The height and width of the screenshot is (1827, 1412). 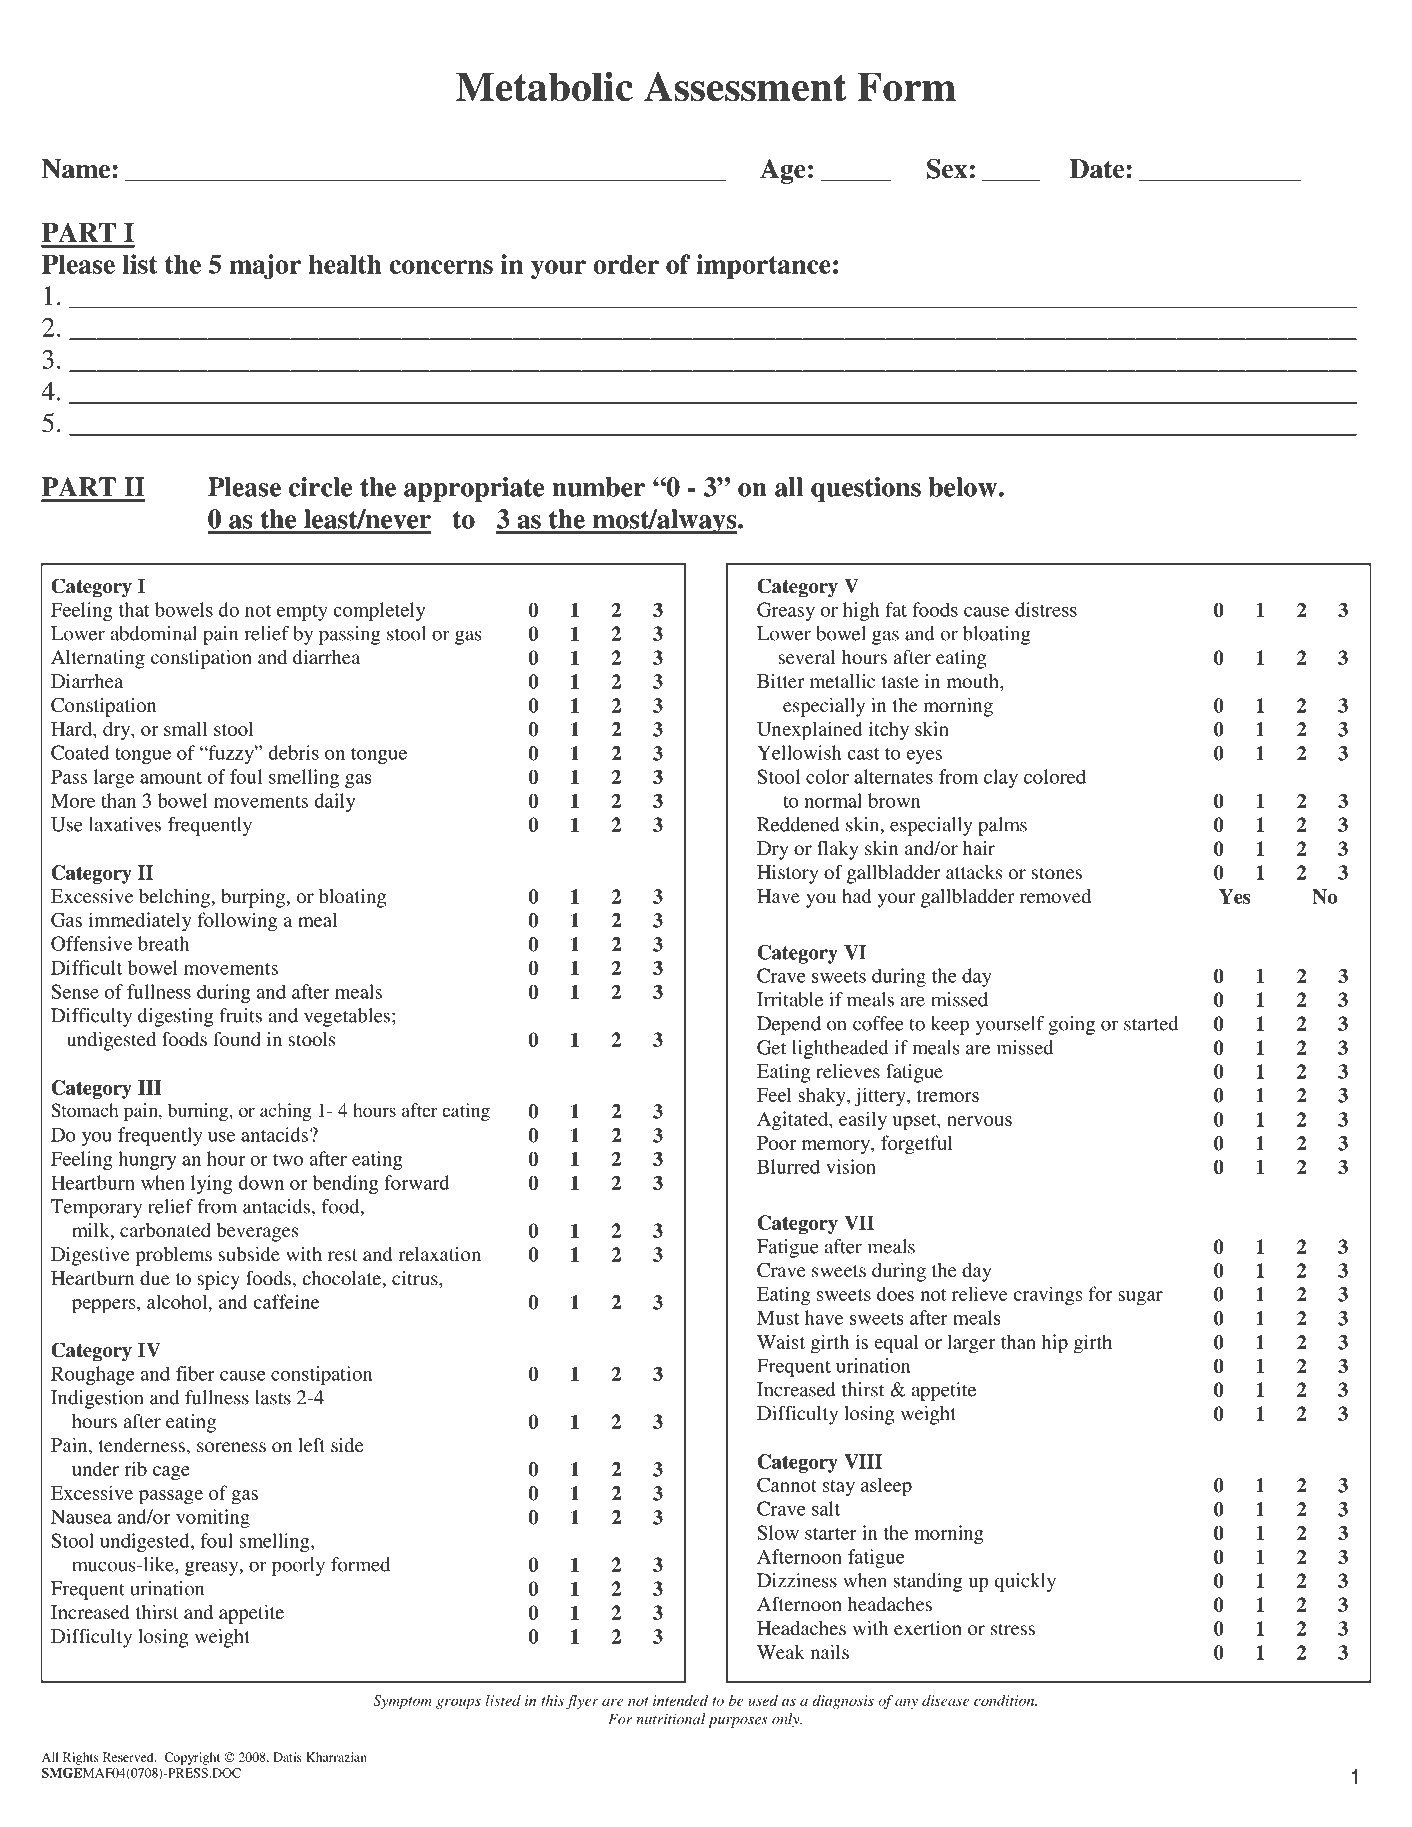 What do you see at coordinates (582, 1702) in the screenshot?
I see `flyer` at bounding box center [582, 1702].
